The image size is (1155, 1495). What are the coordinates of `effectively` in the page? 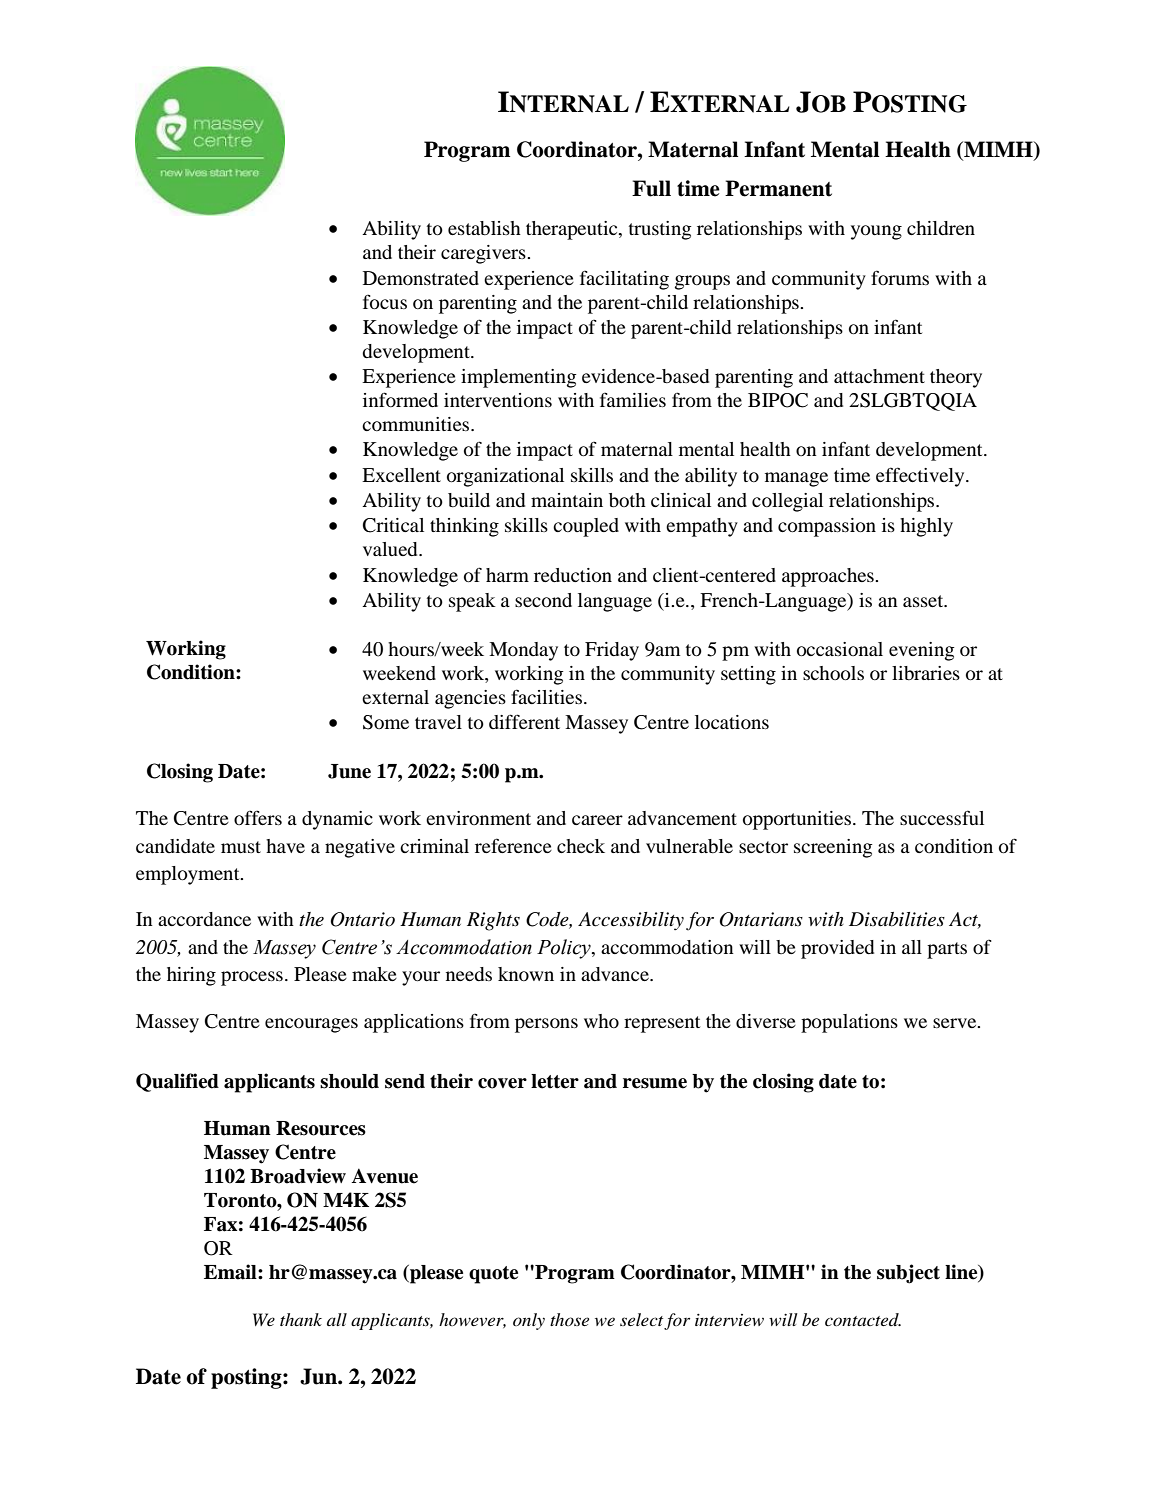 It's located at (921, 477).
